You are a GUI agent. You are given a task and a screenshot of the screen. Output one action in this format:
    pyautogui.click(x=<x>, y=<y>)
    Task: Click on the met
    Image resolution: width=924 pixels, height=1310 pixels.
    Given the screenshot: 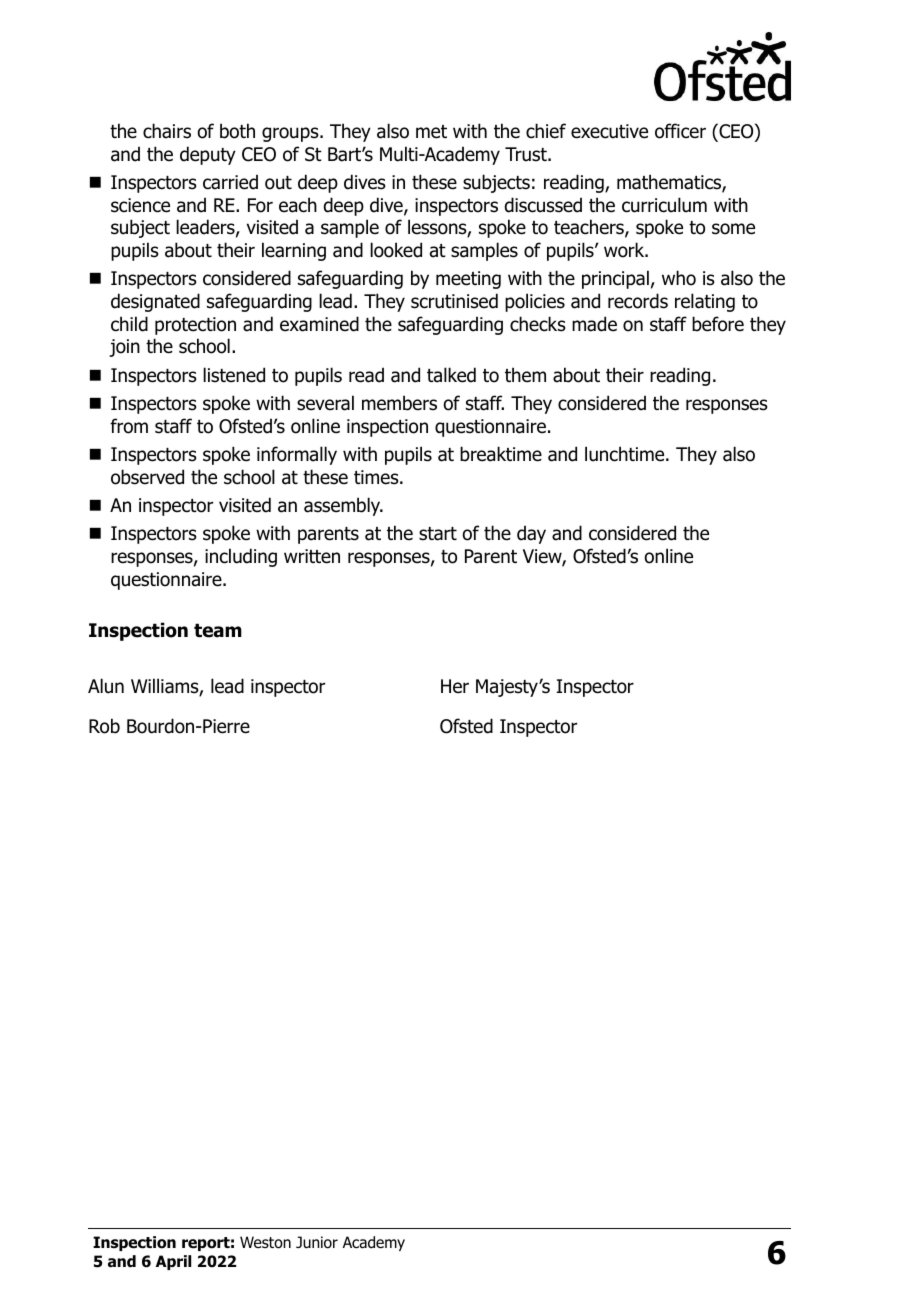 What is the action you would take?
    pyautogui.click(x=431, y=132)
